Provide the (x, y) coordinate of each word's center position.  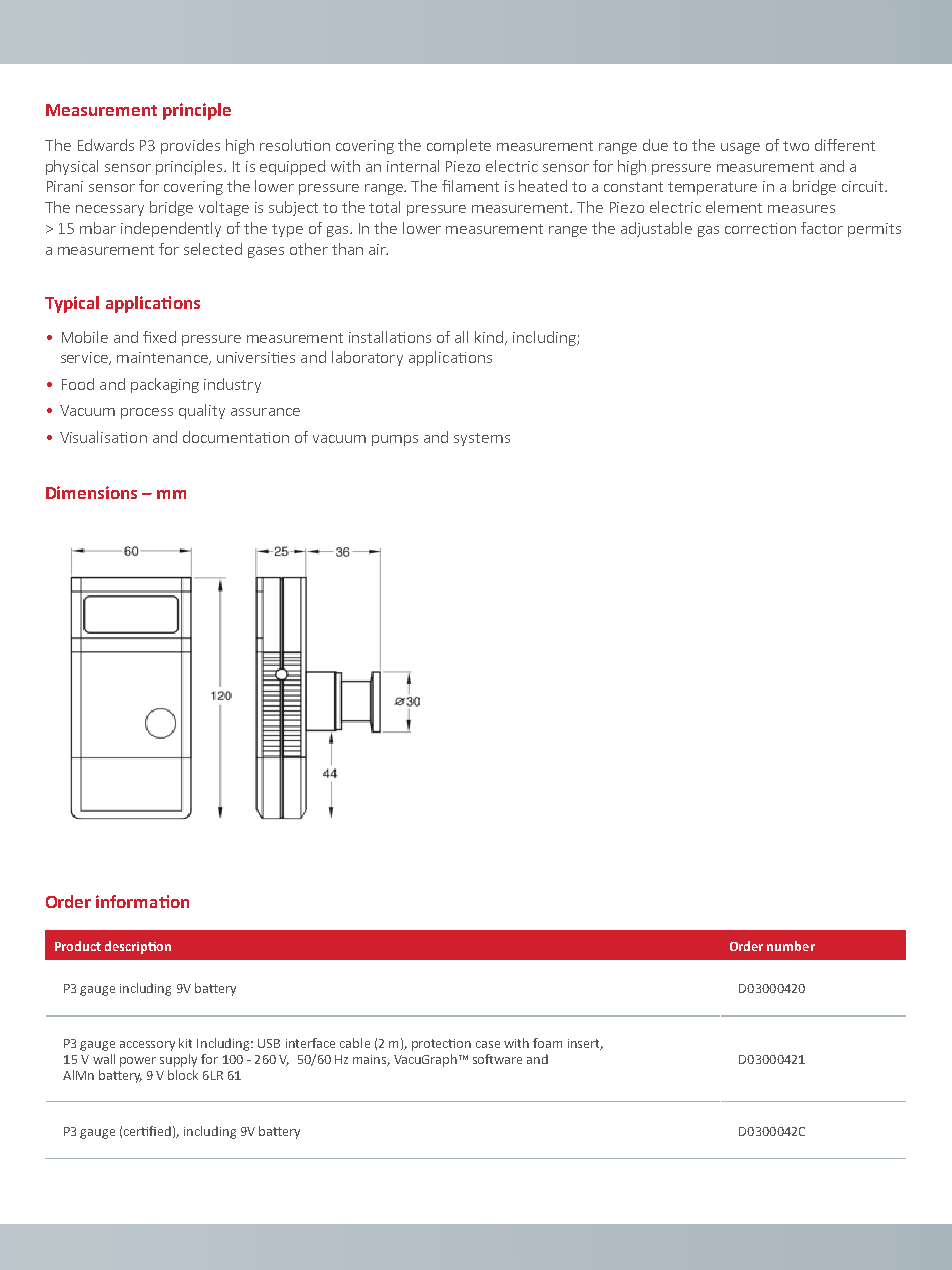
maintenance (163, 358)
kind (490, 338)
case (488, 1044)
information (142, 901)
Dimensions (91, 492)
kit (185, 1043)
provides (190, 146)
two (796, 146)
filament (470, 186)
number (791, 946)
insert (585, 1044)
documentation (236, 437)
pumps (395, 440)
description (138, 947)
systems (482, 439)
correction (760, 228)
